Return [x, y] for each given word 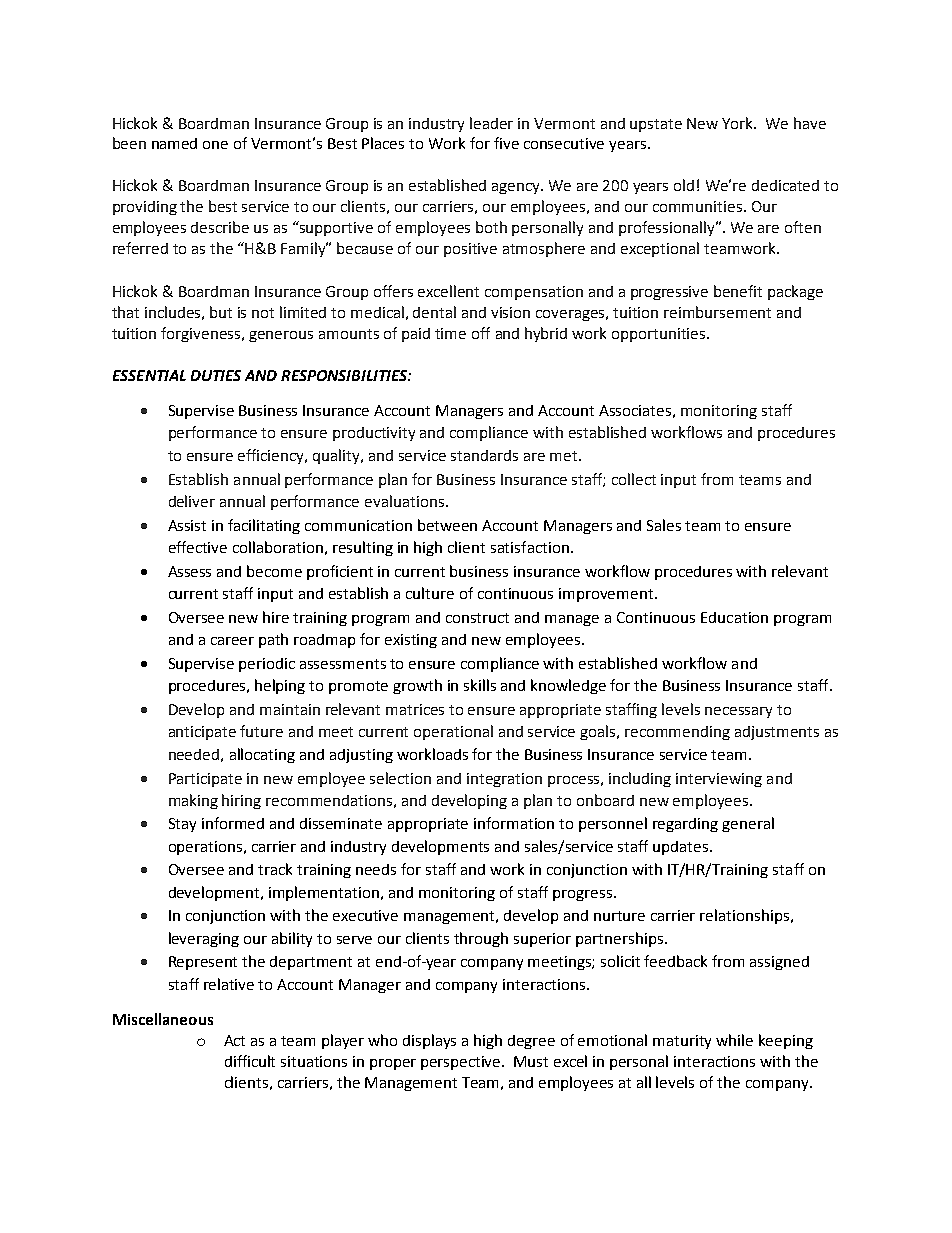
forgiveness [202, 334]
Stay [182, 825]
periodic [267, 665]
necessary [738, 712]
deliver [192, 501]
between [447, 525]
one [215, 145]
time [450, 333]
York [739, 123]
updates [682, 848]
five [506, 143]
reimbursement [717, 312]
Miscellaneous [163, 1019]
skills [480, 685]
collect [634, 479]
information [514, 823]
